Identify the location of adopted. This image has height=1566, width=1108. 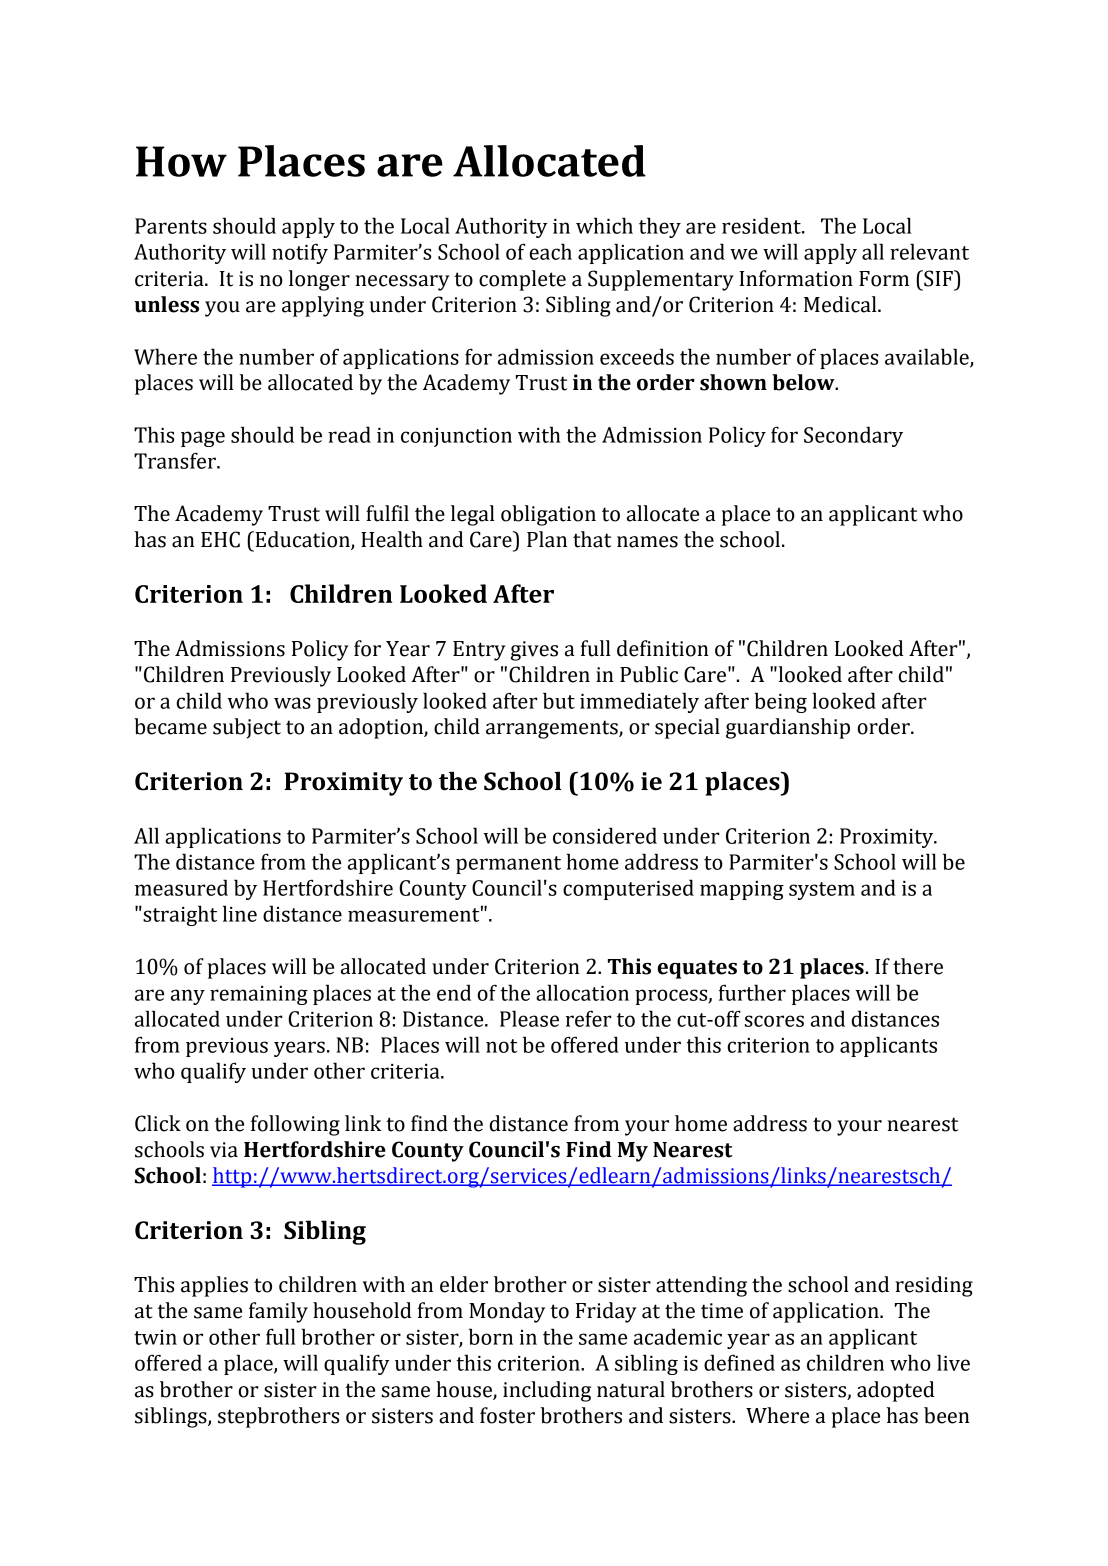
(896, 1391).
